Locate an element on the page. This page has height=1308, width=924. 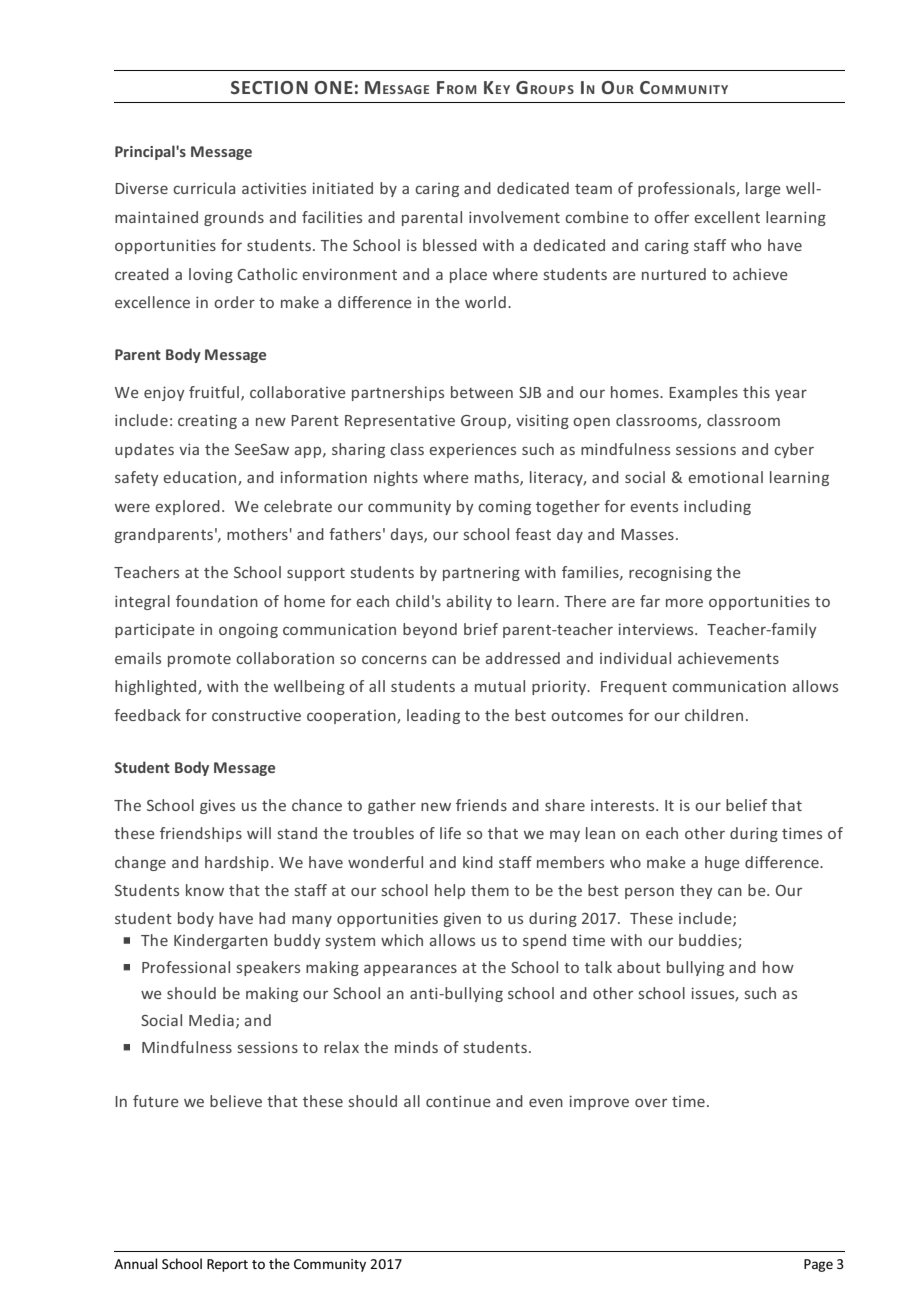
Report is located at coordinates (227, 1265).
